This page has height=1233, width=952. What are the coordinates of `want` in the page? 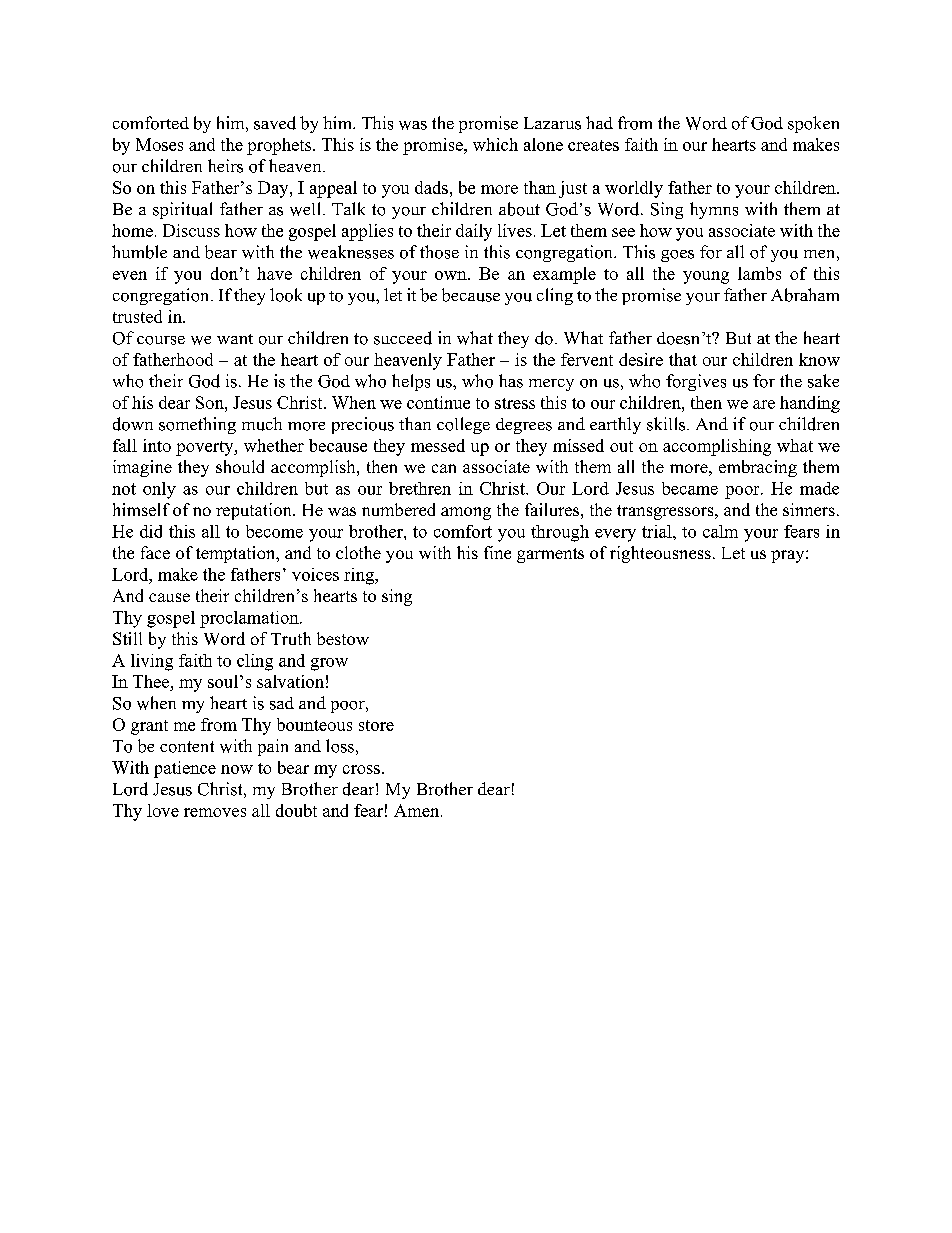 It's located at (235, 339).
